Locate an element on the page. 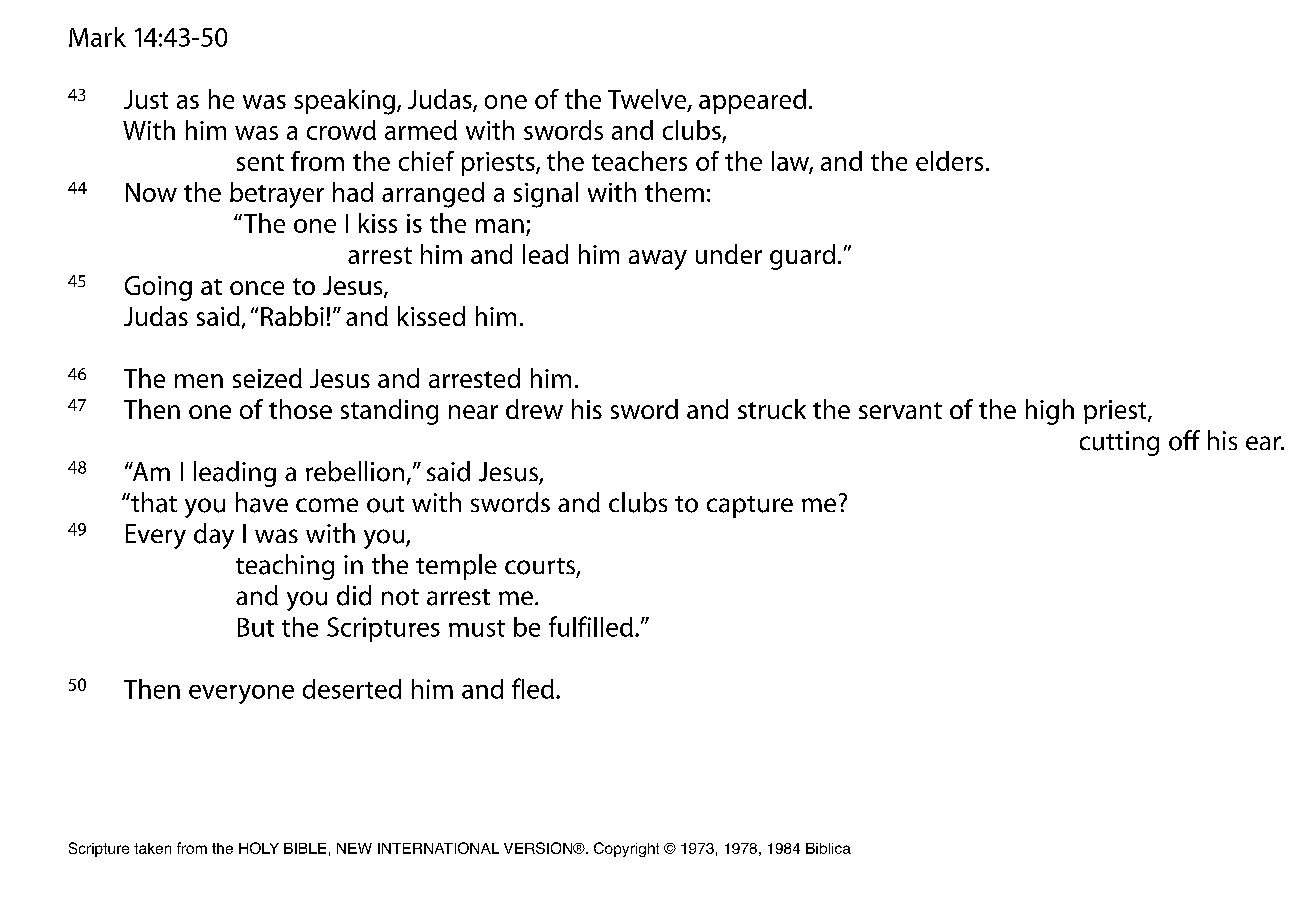  Just is located at coordinates (146, 99).
